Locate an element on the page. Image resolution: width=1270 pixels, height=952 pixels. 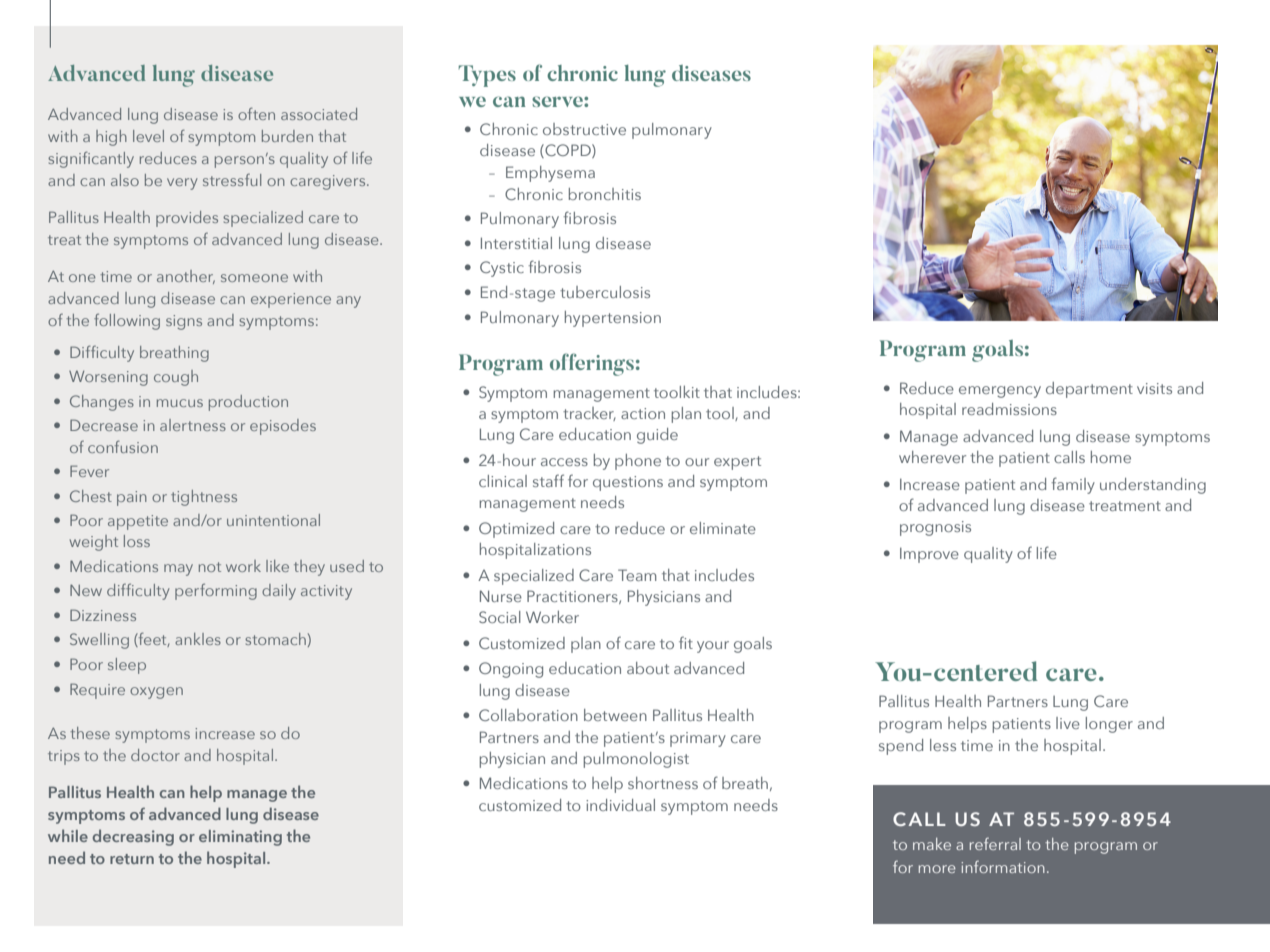
performing is located at coordinates (216, 591).
